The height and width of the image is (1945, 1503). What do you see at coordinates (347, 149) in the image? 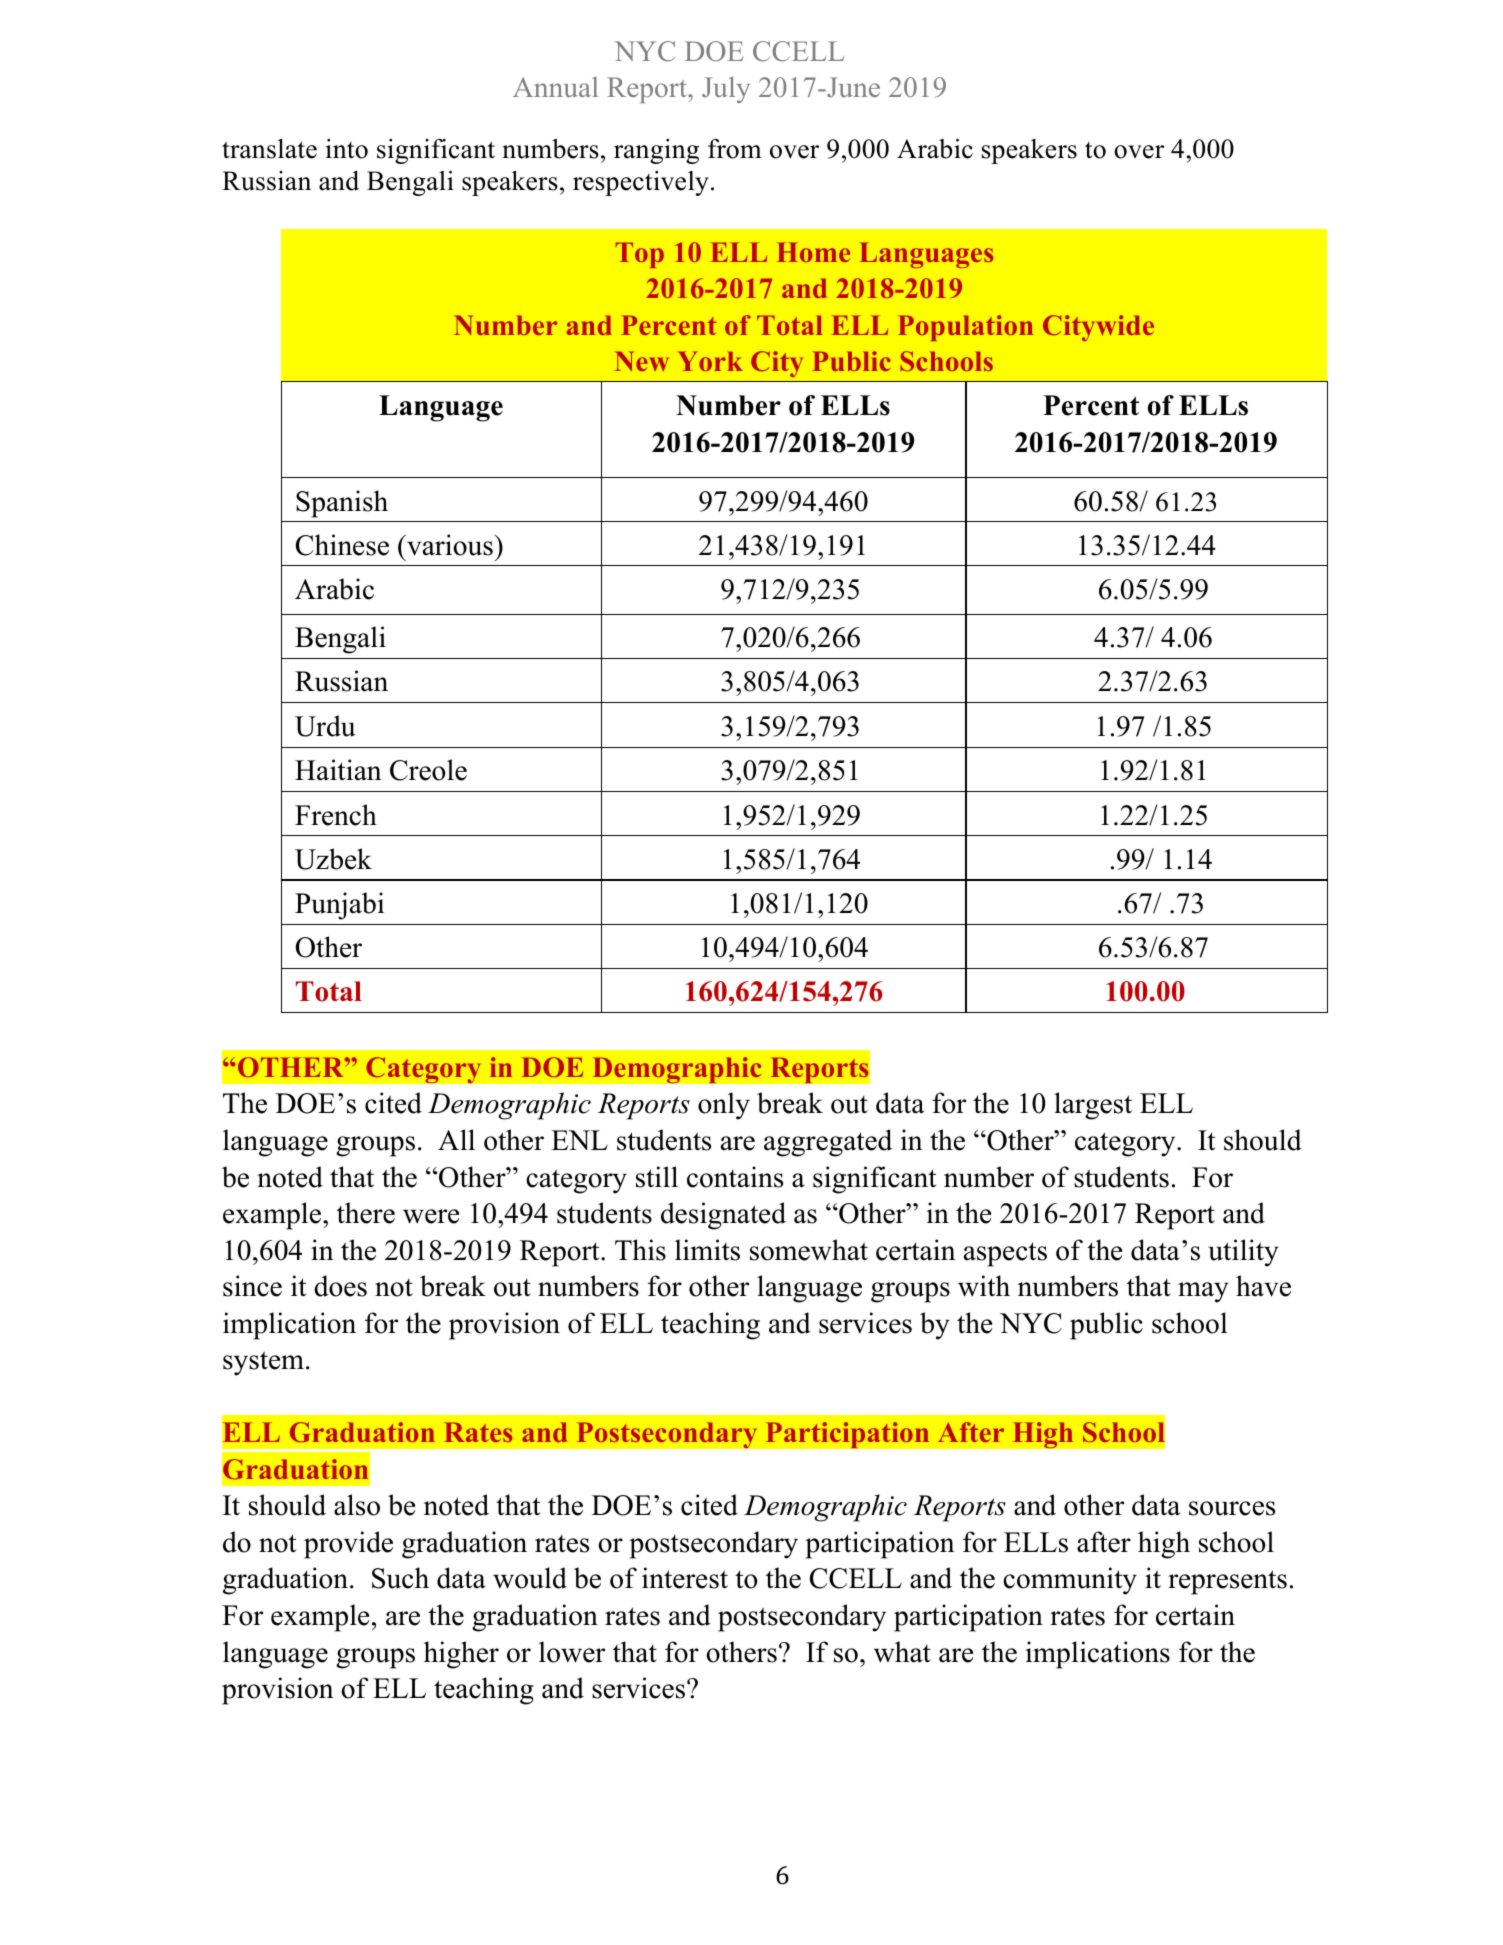
I see `into` at bounding box center [347, 149].
